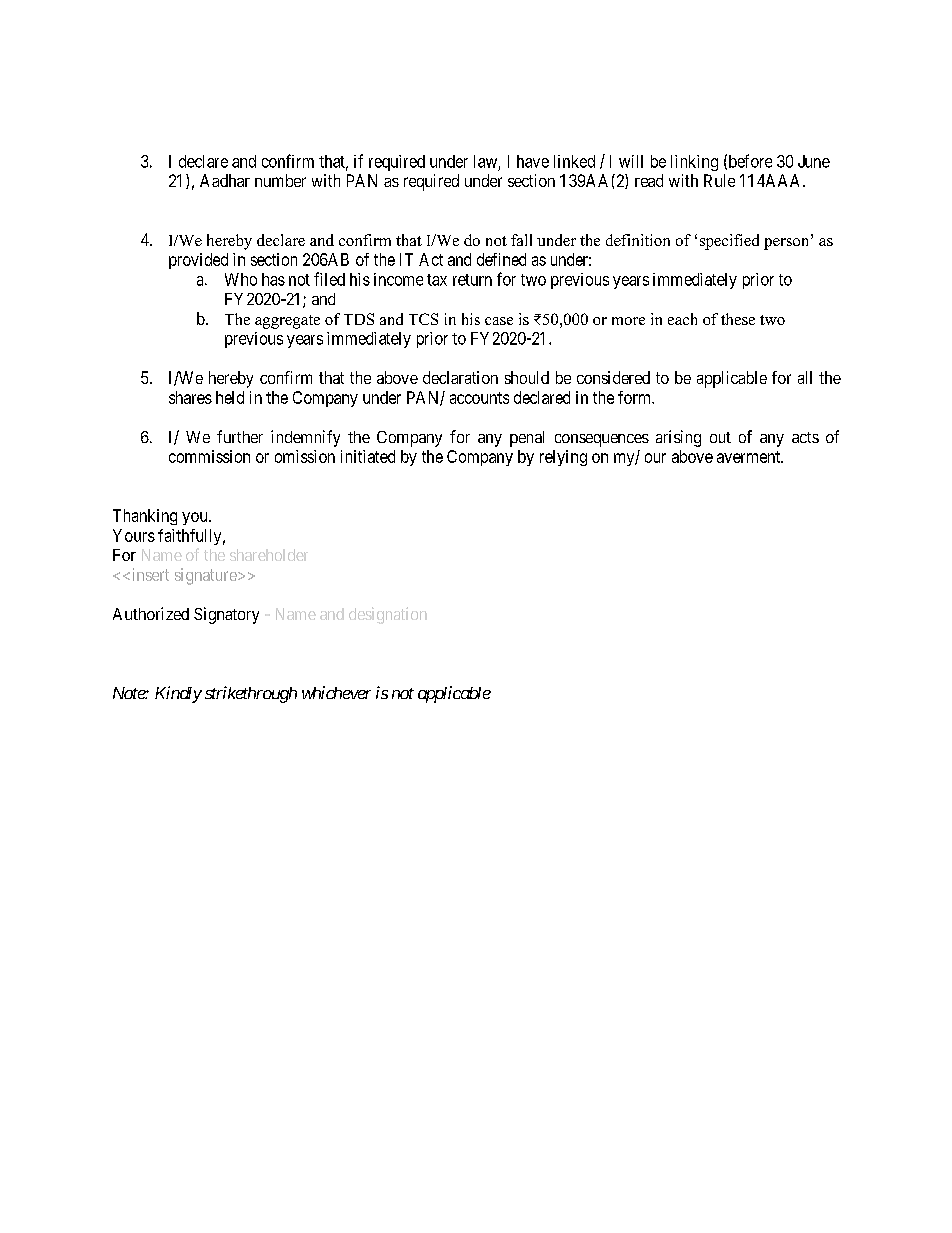 This document has width=952, height=1233. Describe the element at coordinates (240, 436) in the document. I see `further` at that location.
